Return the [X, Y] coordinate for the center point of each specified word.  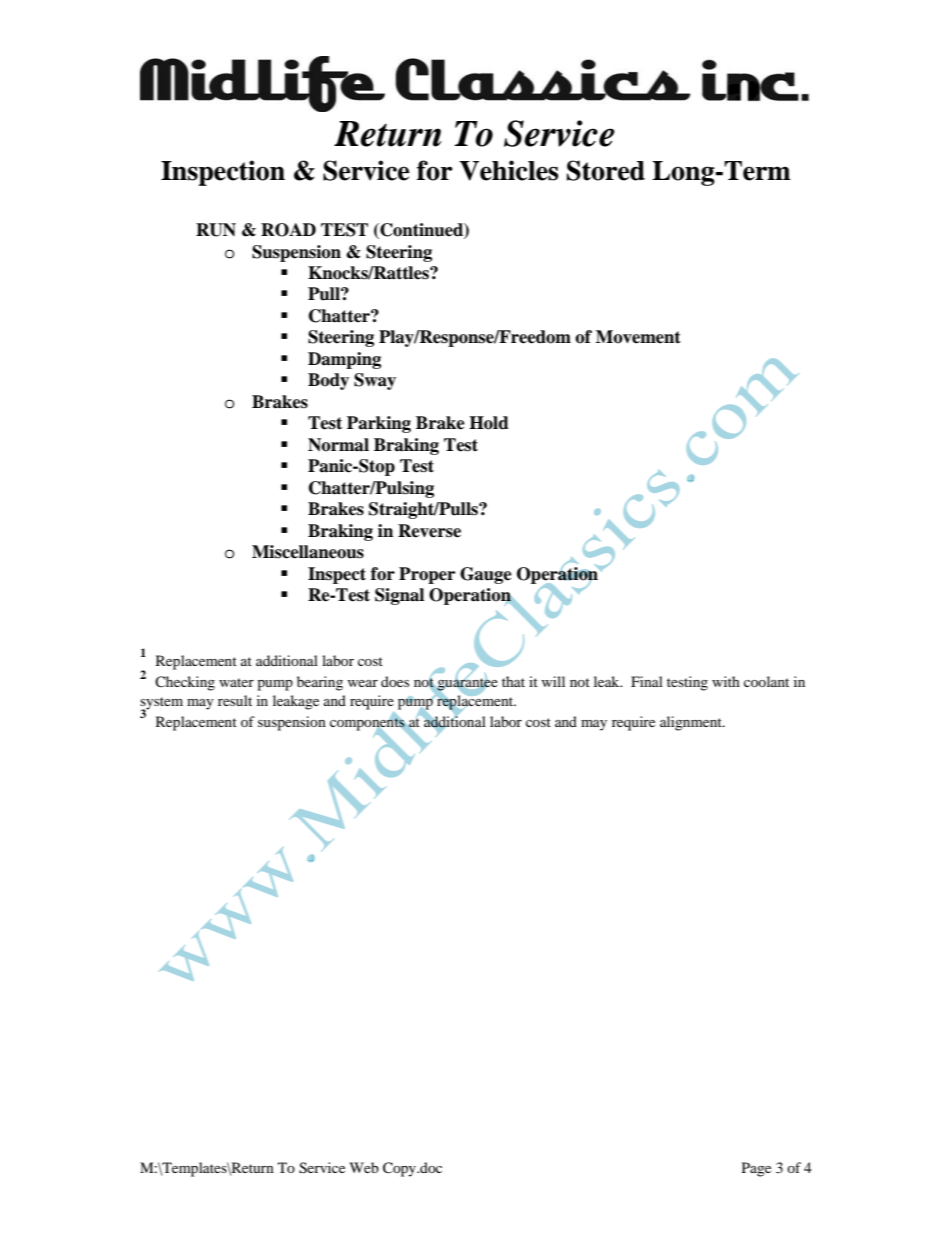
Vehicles [508, 170]
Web [364, 1167]
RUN [216, 230]
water [236, 682]
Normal [338, 445]
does [395, 681]
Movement [638, 337]
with [726, 681]
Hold [489, 423]
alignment [692, 723]
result [235, 700]
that [513, 681]
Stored [606, 170]
